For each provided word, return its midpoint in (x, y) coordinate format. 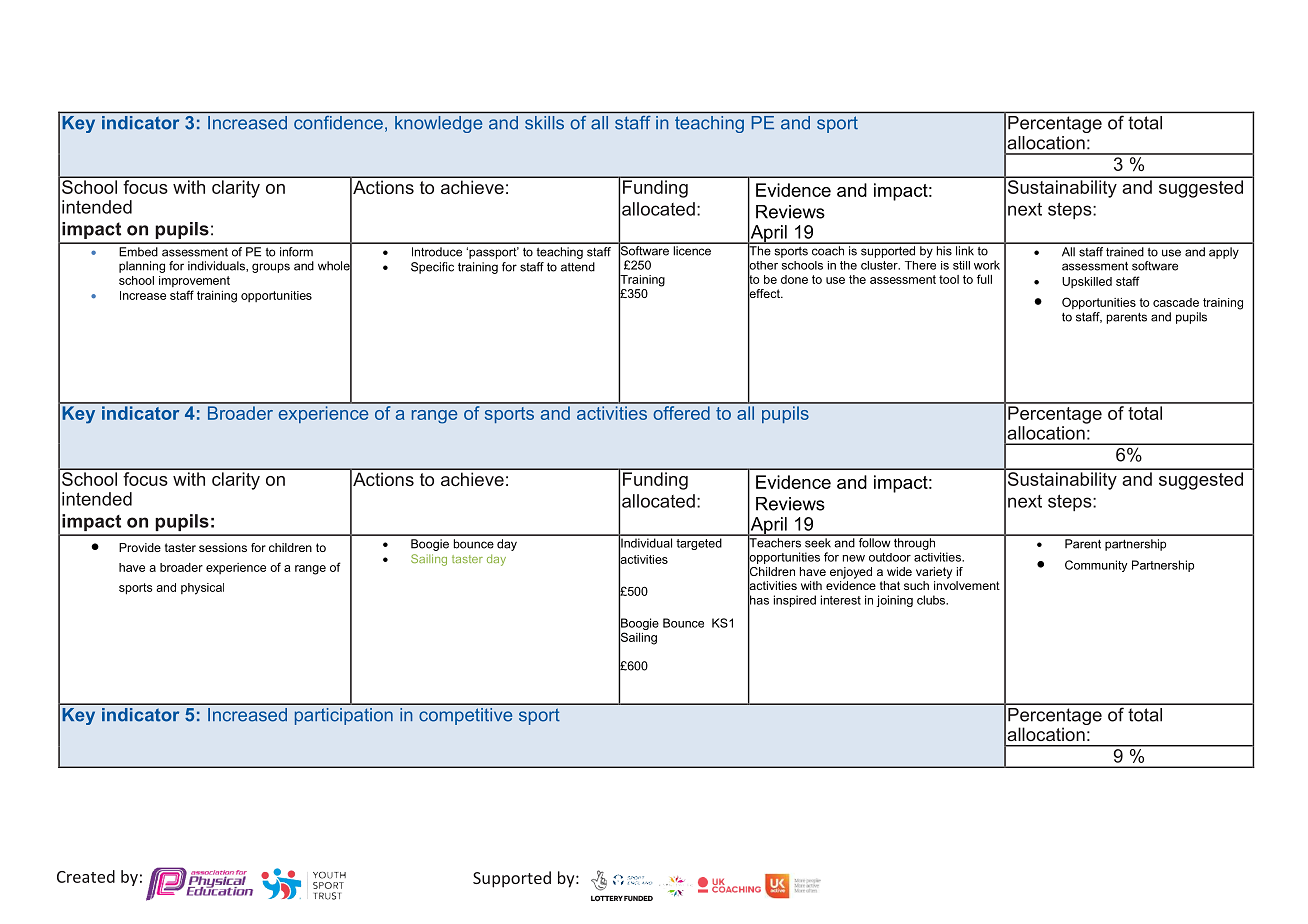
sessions (223, 547)
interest (841, 600)
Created (86, 876)
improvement (194, 281)
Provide (140, 547)
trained (1125, 252)
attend (578, 267)
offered (681, 411)
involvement (967, 585)
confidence (338, 122)
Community (1096, 566)
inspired (795, 601)
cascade (1176, 302)
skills (544, 122)
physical (202, 589)
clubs (932, 600)
